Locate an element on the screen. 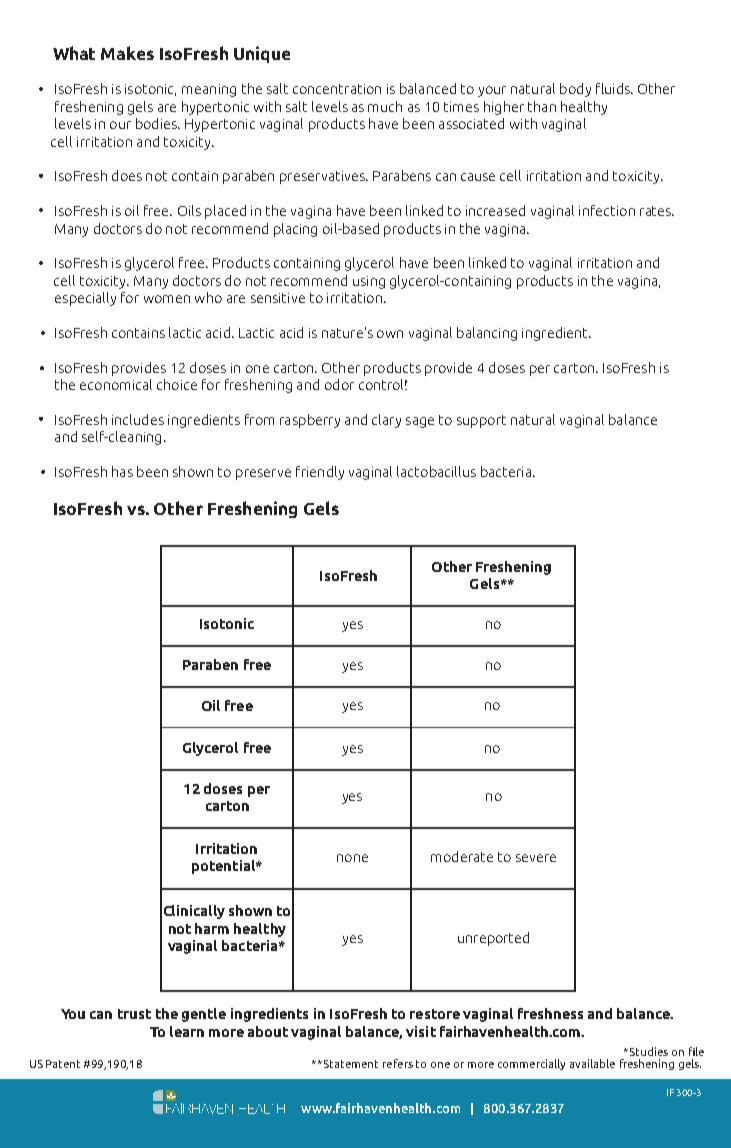 The height and width of the screenshot is (1148, 731). friendly is located at coordinates (320, 473).
